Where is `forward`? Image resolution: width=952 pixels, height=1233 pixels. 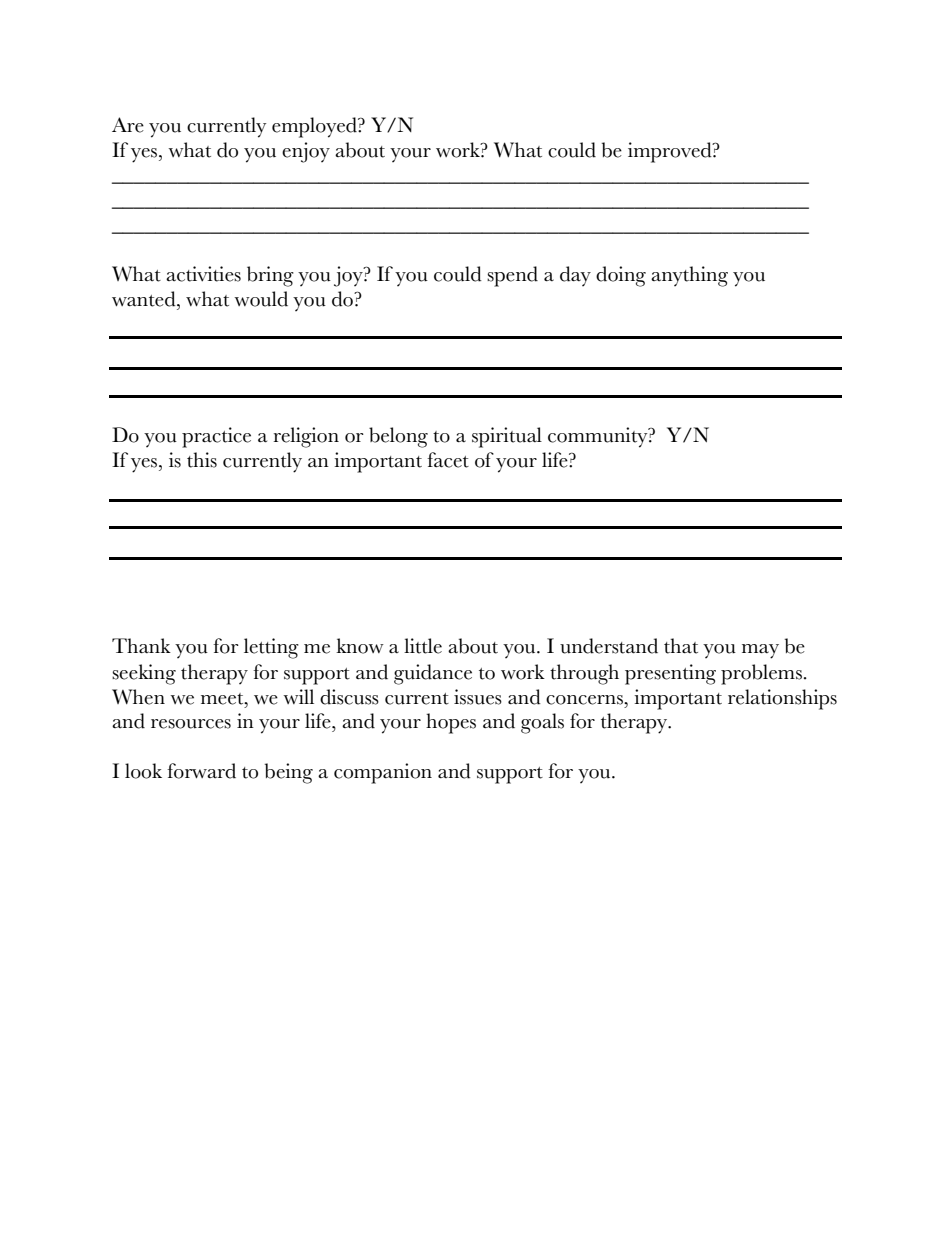 forward is located at coordinates (201, 771).
